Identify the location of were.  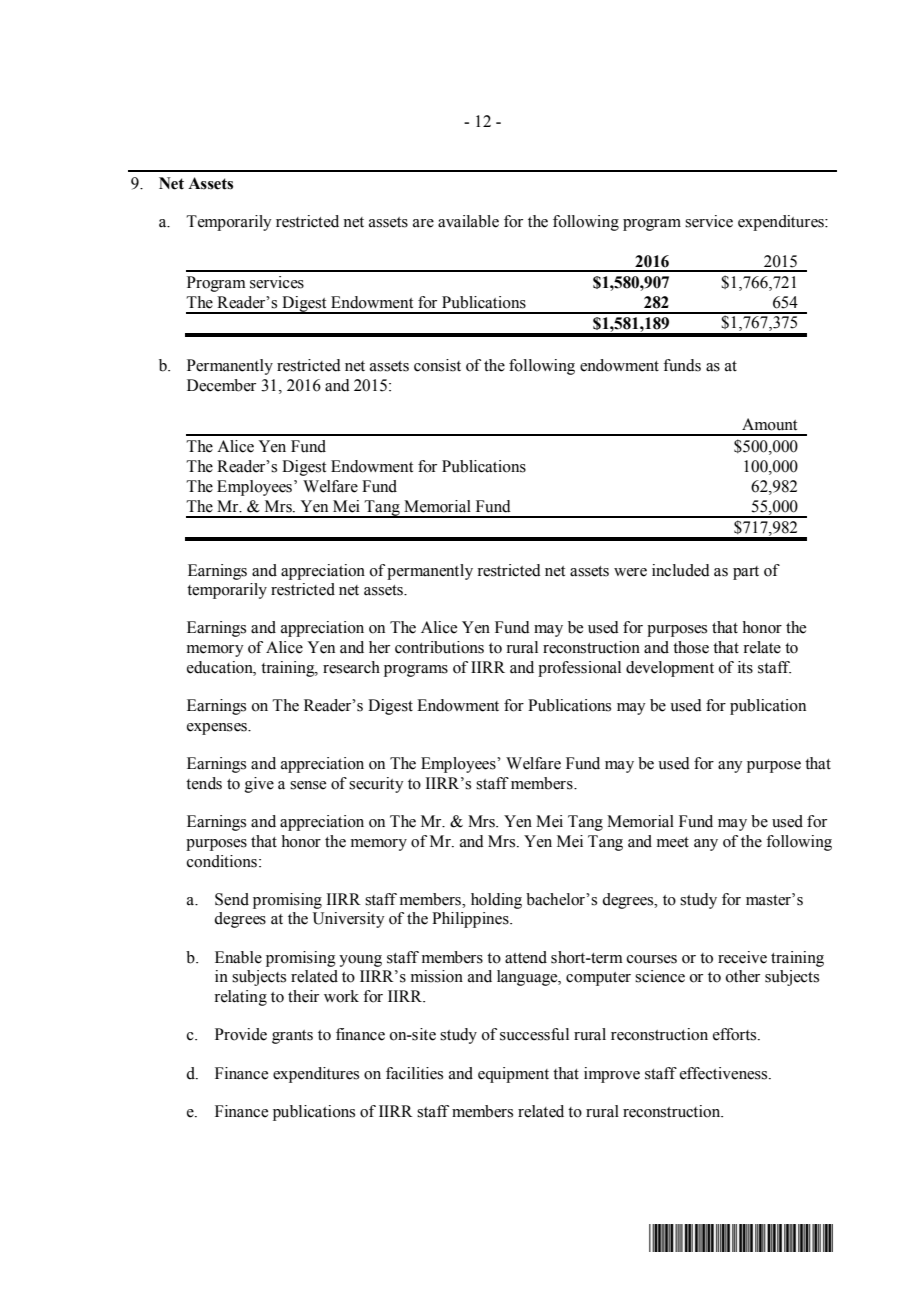
(630, 572).
